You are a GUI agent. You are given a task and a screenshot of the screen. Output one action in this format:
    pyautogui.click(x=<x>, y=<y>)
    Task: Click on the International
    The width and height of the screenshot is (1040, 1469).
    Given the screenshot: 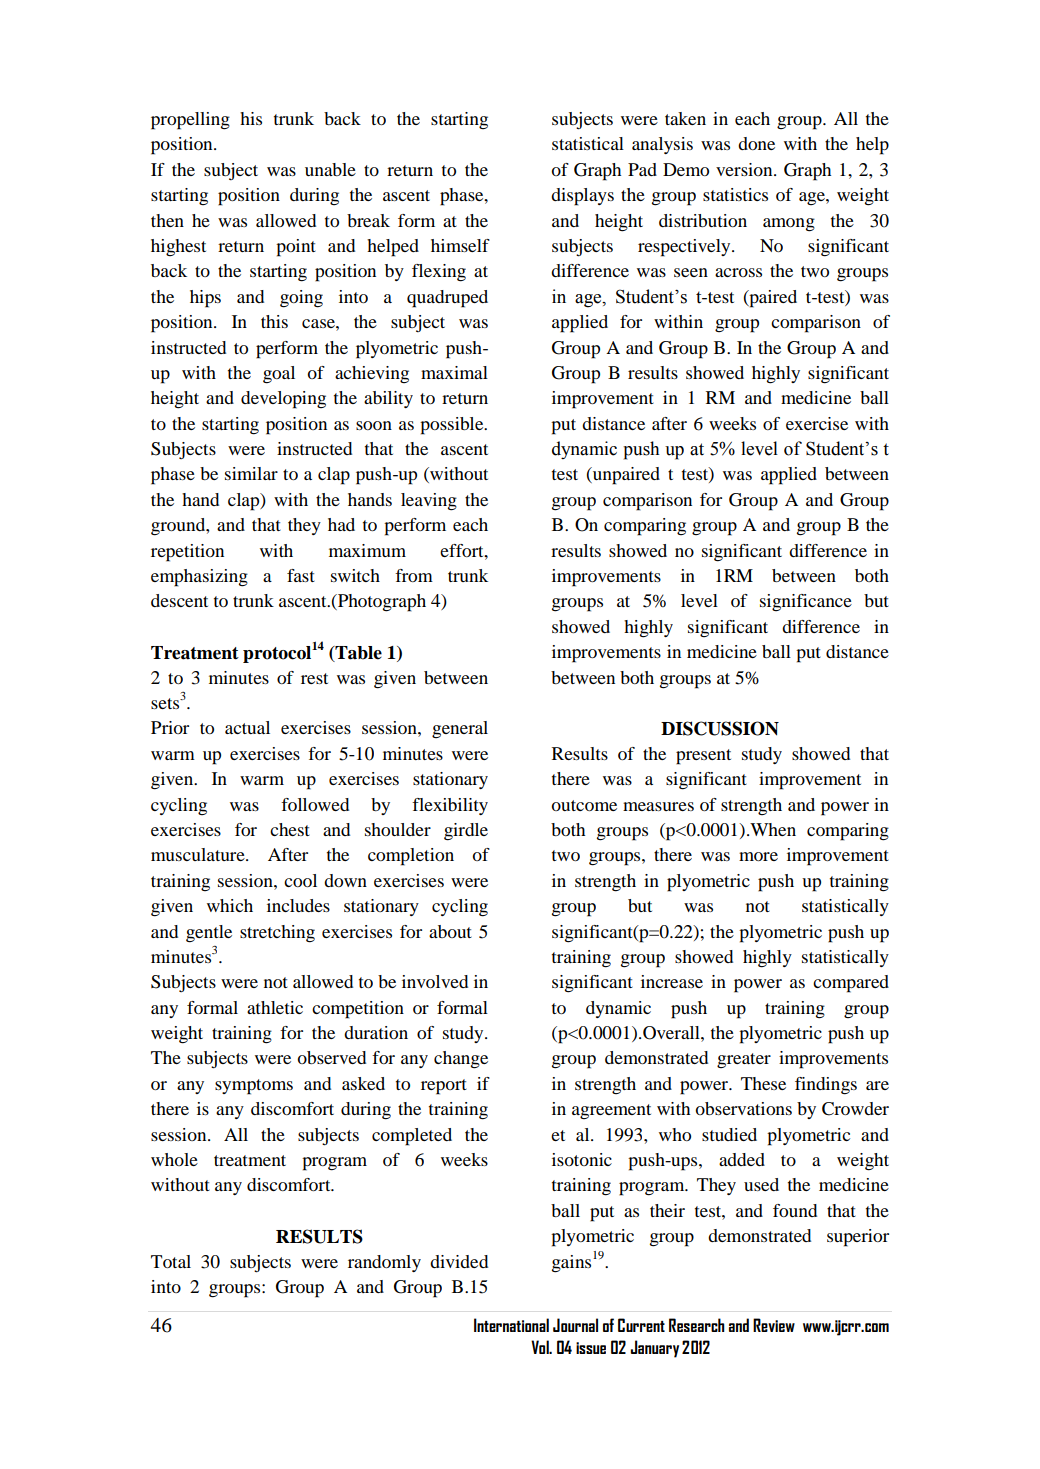 What is the action you would take?
    pyautogui.click(x=511, y=1325)
